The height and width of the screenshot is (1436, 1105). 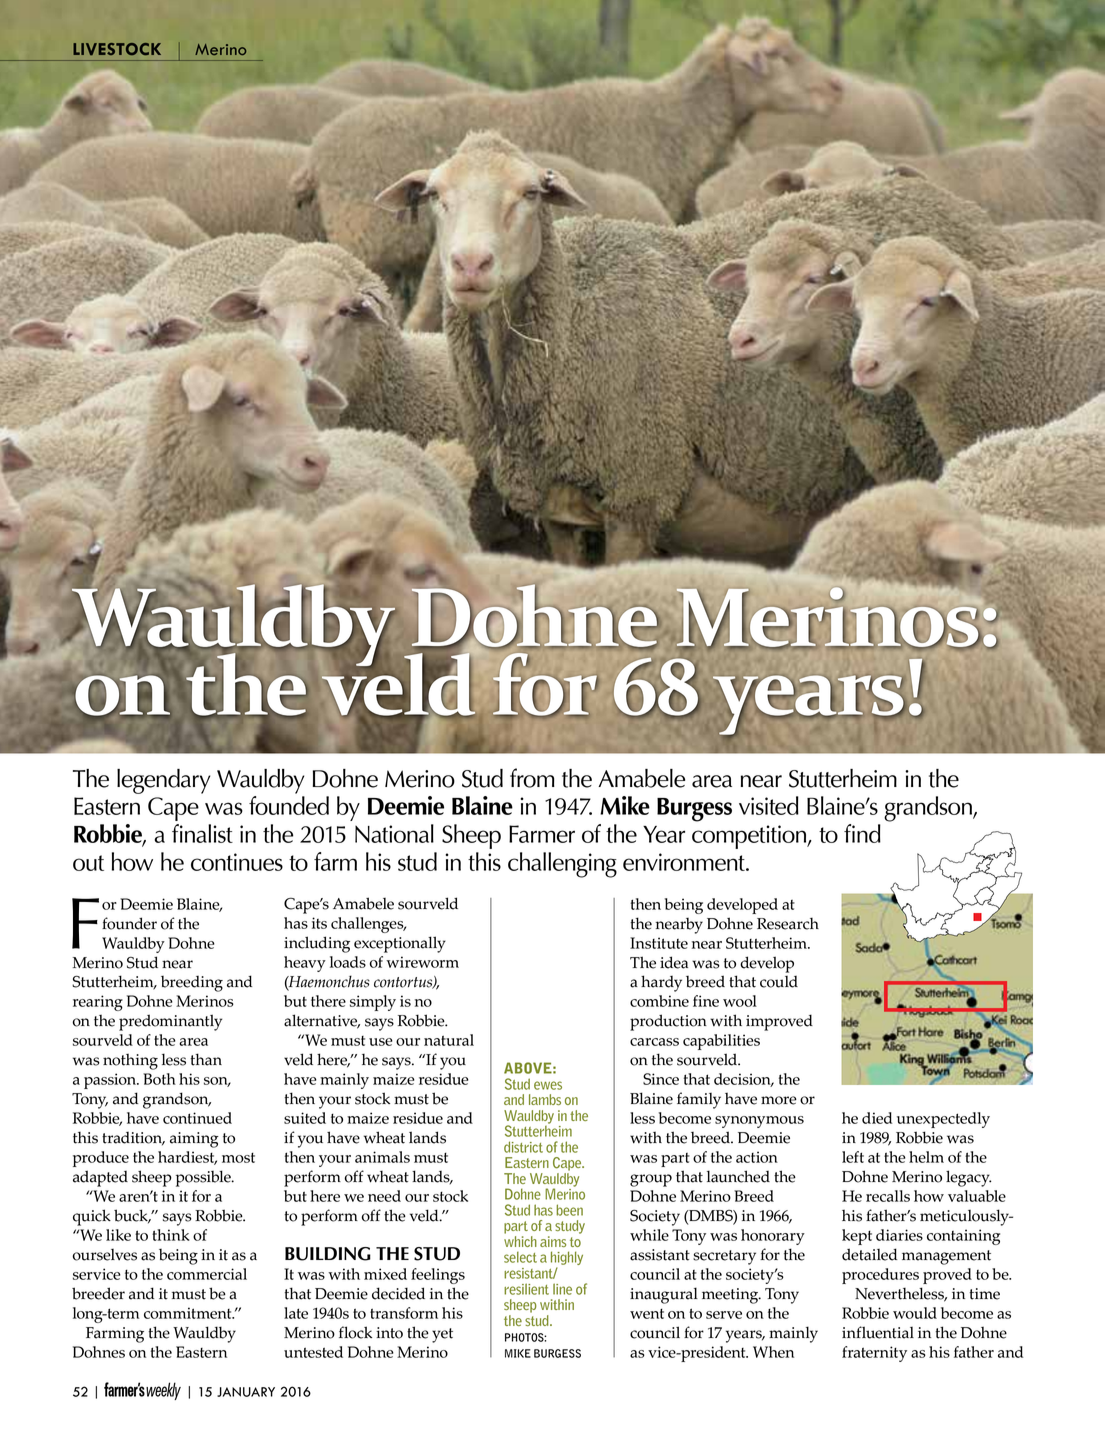 I want to click on wool, so click(x=740, y=1001).
